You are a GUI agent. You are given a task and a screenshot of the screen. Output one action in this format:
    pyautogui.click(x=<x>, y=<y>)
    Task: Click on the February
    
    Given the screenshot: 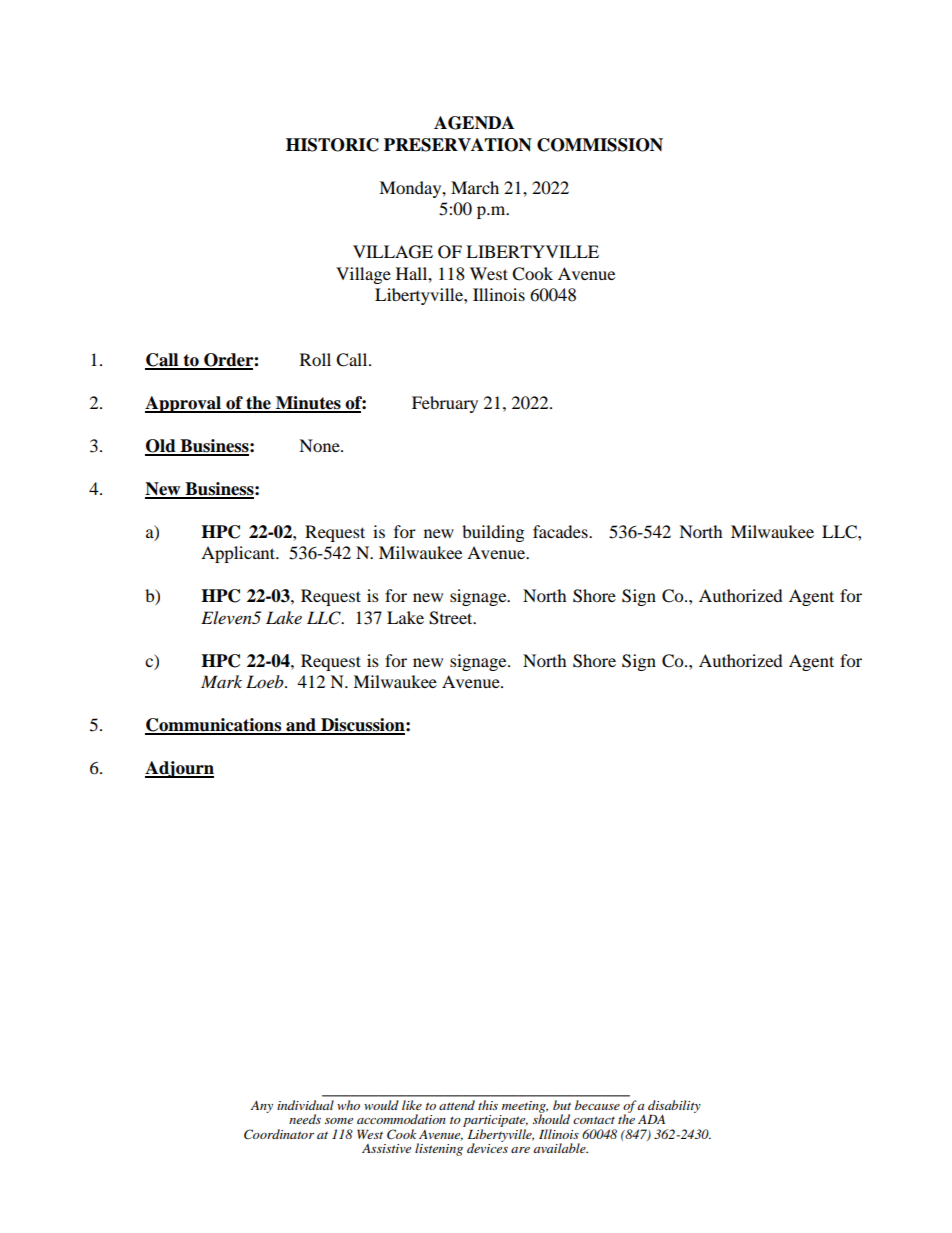 What is the action you would take?
    pyautogui.click(x=445, y=404)
